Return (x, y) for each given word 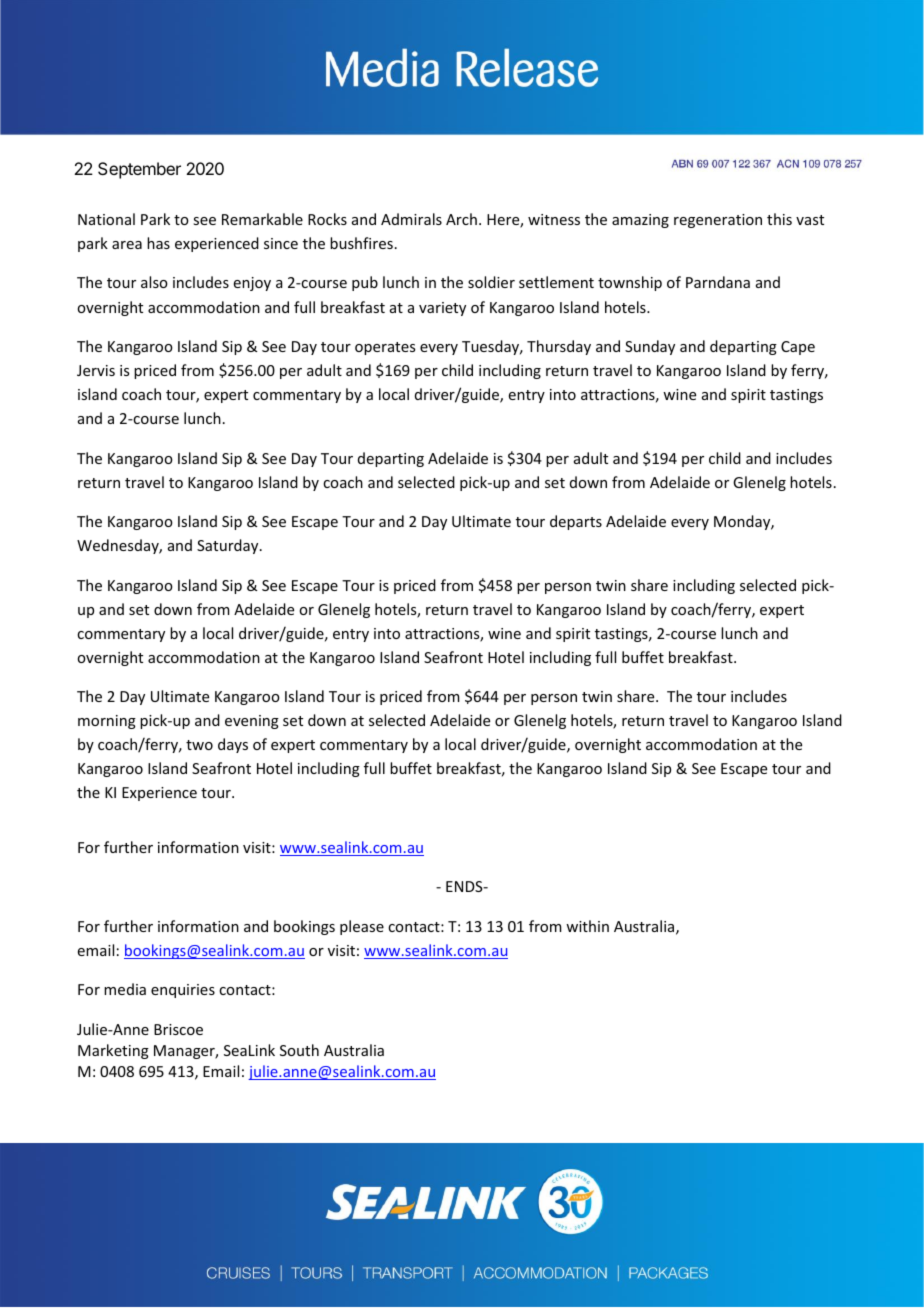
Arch (461, 219)
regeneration (718, 221)
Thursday (559, 347)
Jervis (96, 370)
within (587, 926)
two (199, 745)
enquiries (183, 991)
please (362, 927)
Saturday (229, 546)
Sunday (650, 347)
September (139, 170)
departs (576, 522)
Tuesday (492, 347)
